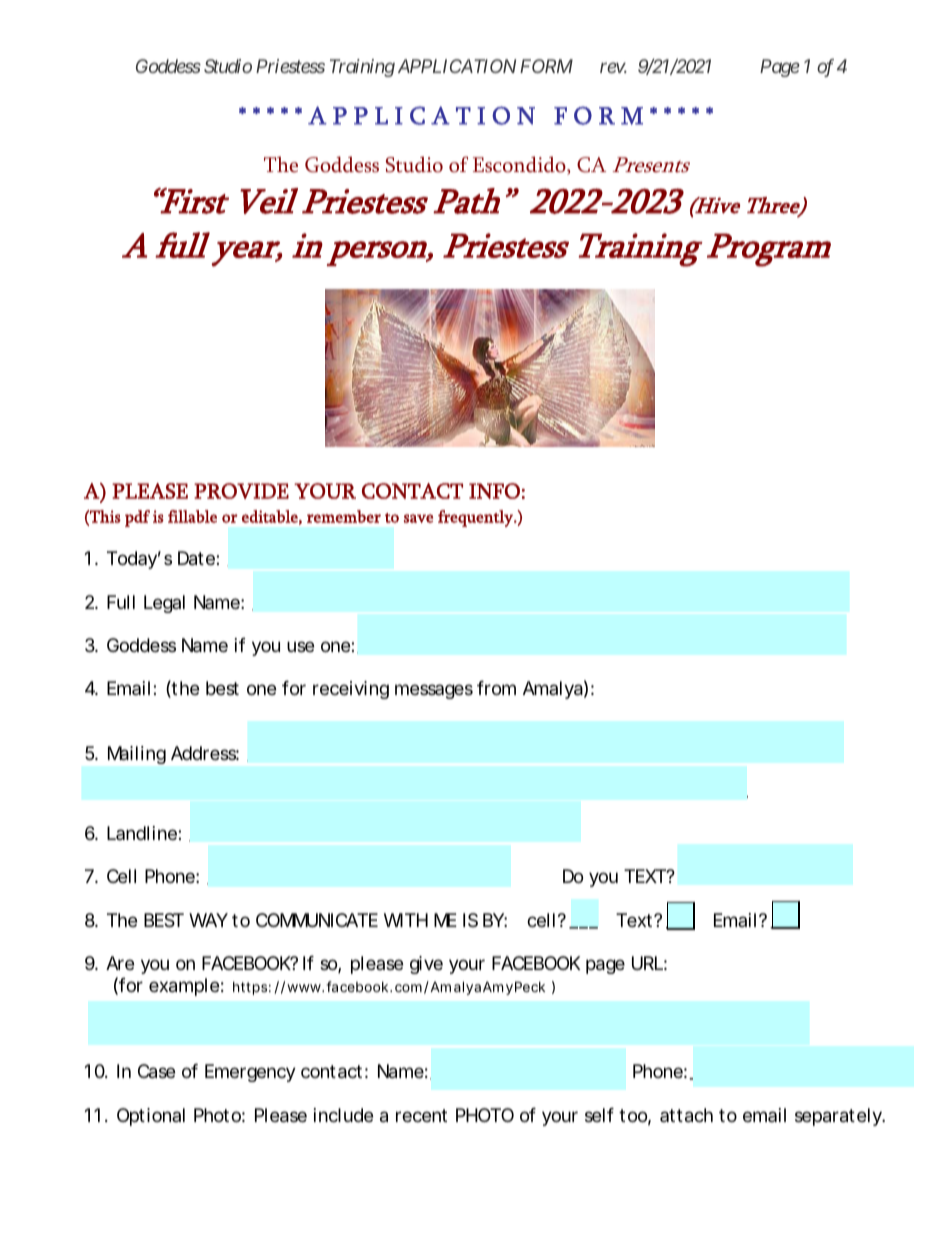 This screenshot has height=1233, width=952. I want to click on frequently, so click(476, 518).
